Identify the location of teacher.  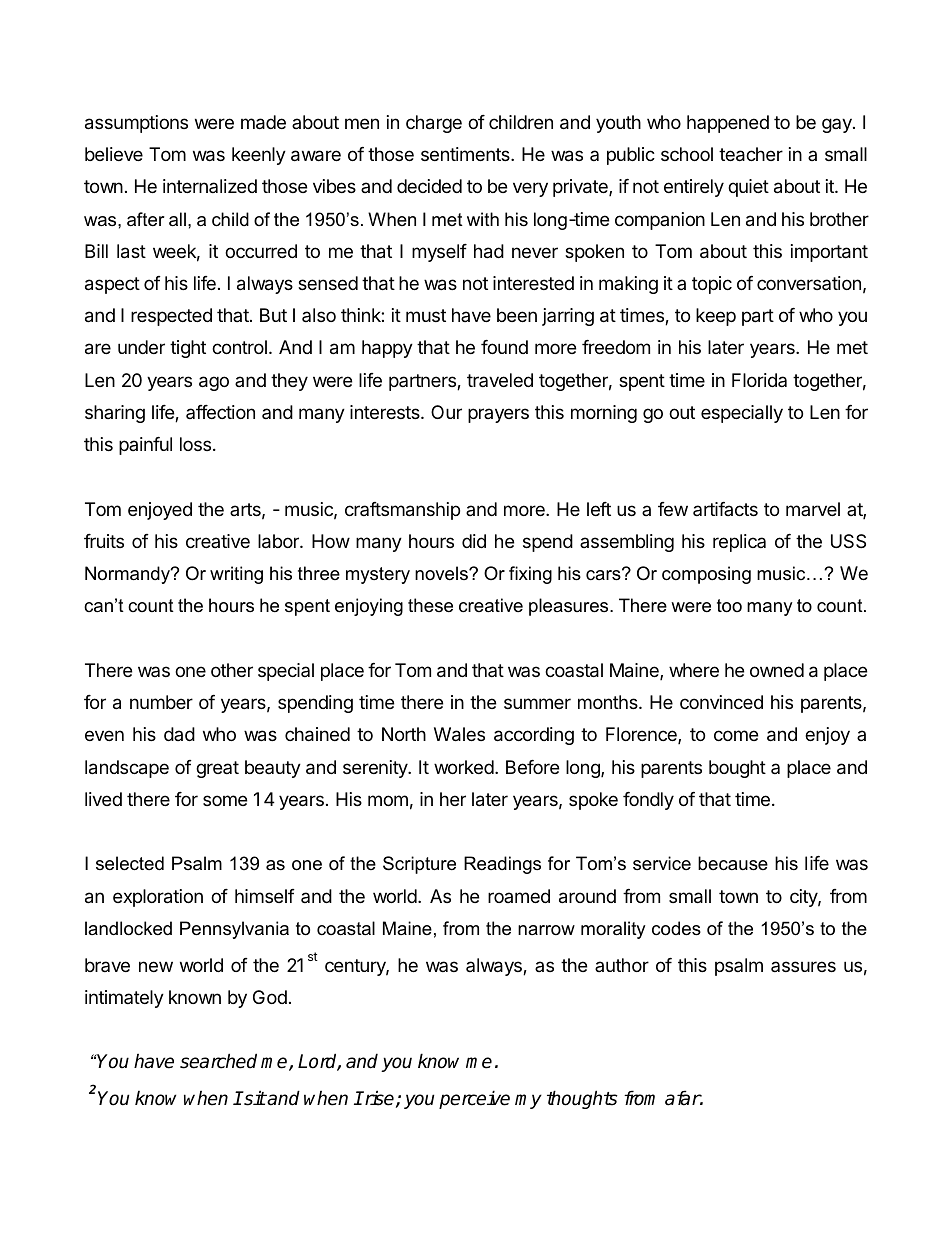
(751, 154).
